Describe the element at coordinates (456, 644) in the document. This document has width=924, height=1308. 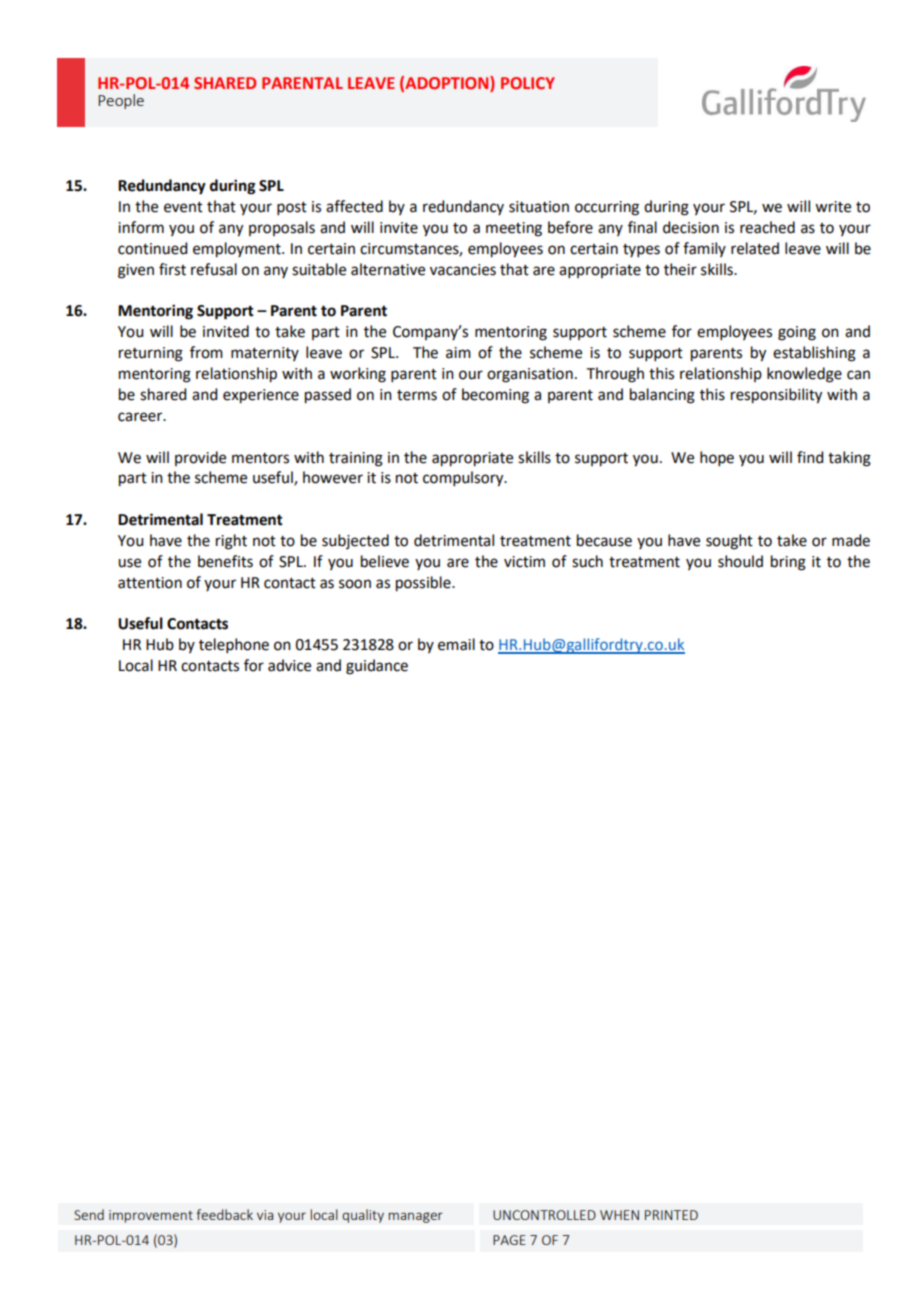
I see `email` at that location.
